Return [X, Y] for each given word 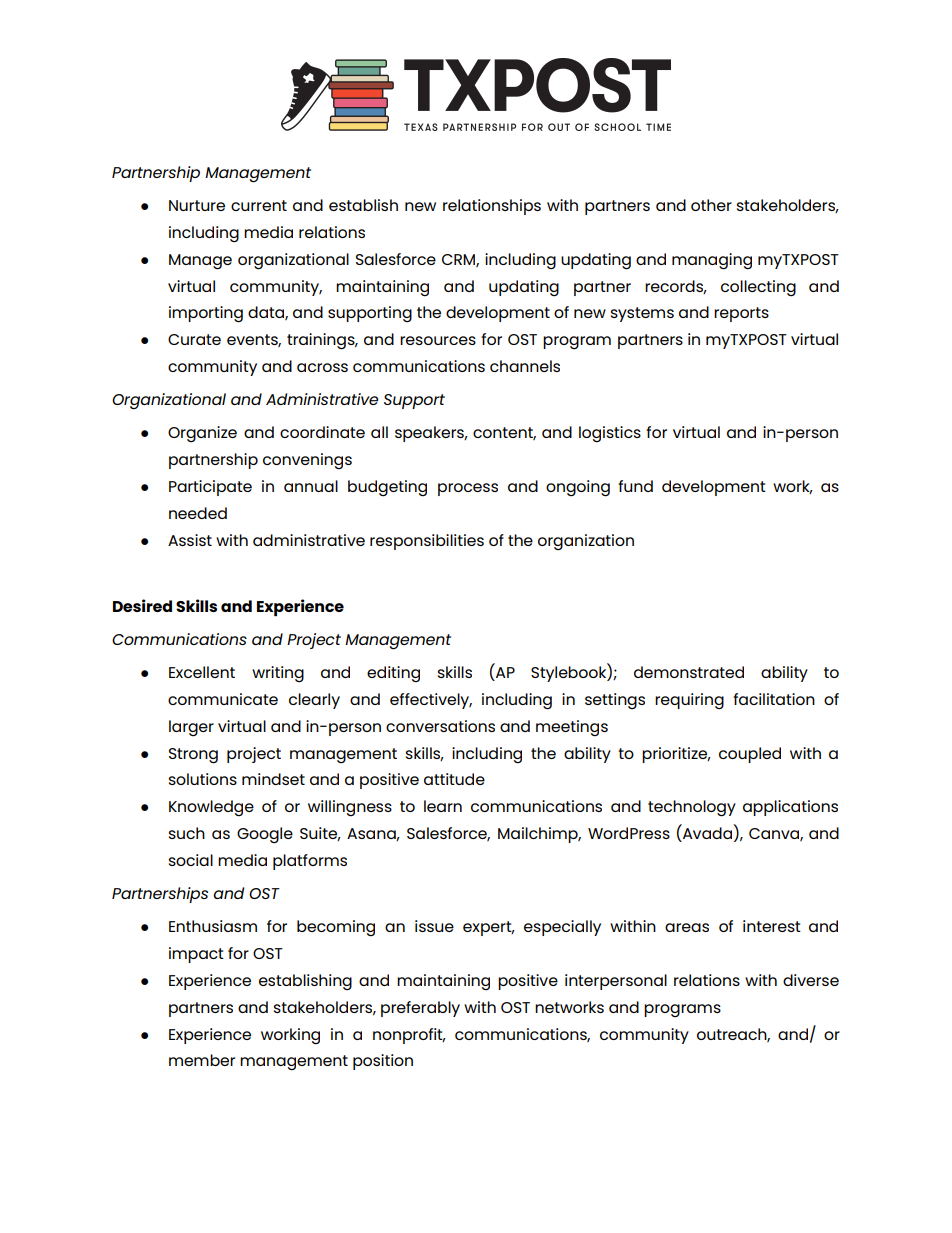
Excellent [202, 672]
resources [438, 340]
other [711, 205]
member [202, 1060]
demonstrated [689, 672]
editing [393, 674]
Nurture [197, 205]
